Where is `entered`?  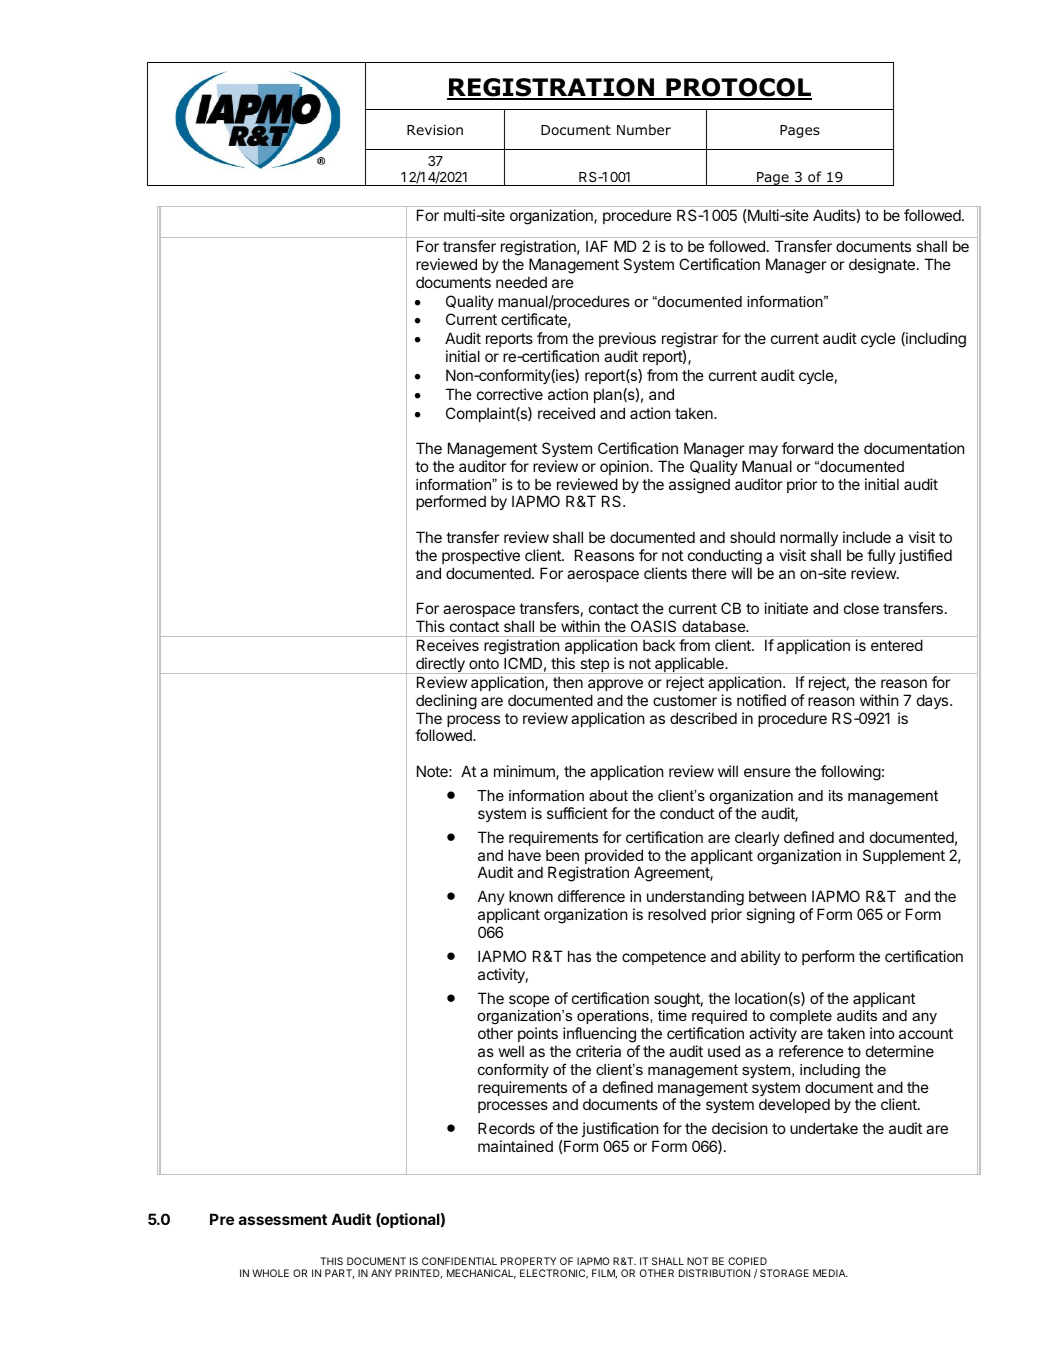 entered is located at coordinates (897, 645).
